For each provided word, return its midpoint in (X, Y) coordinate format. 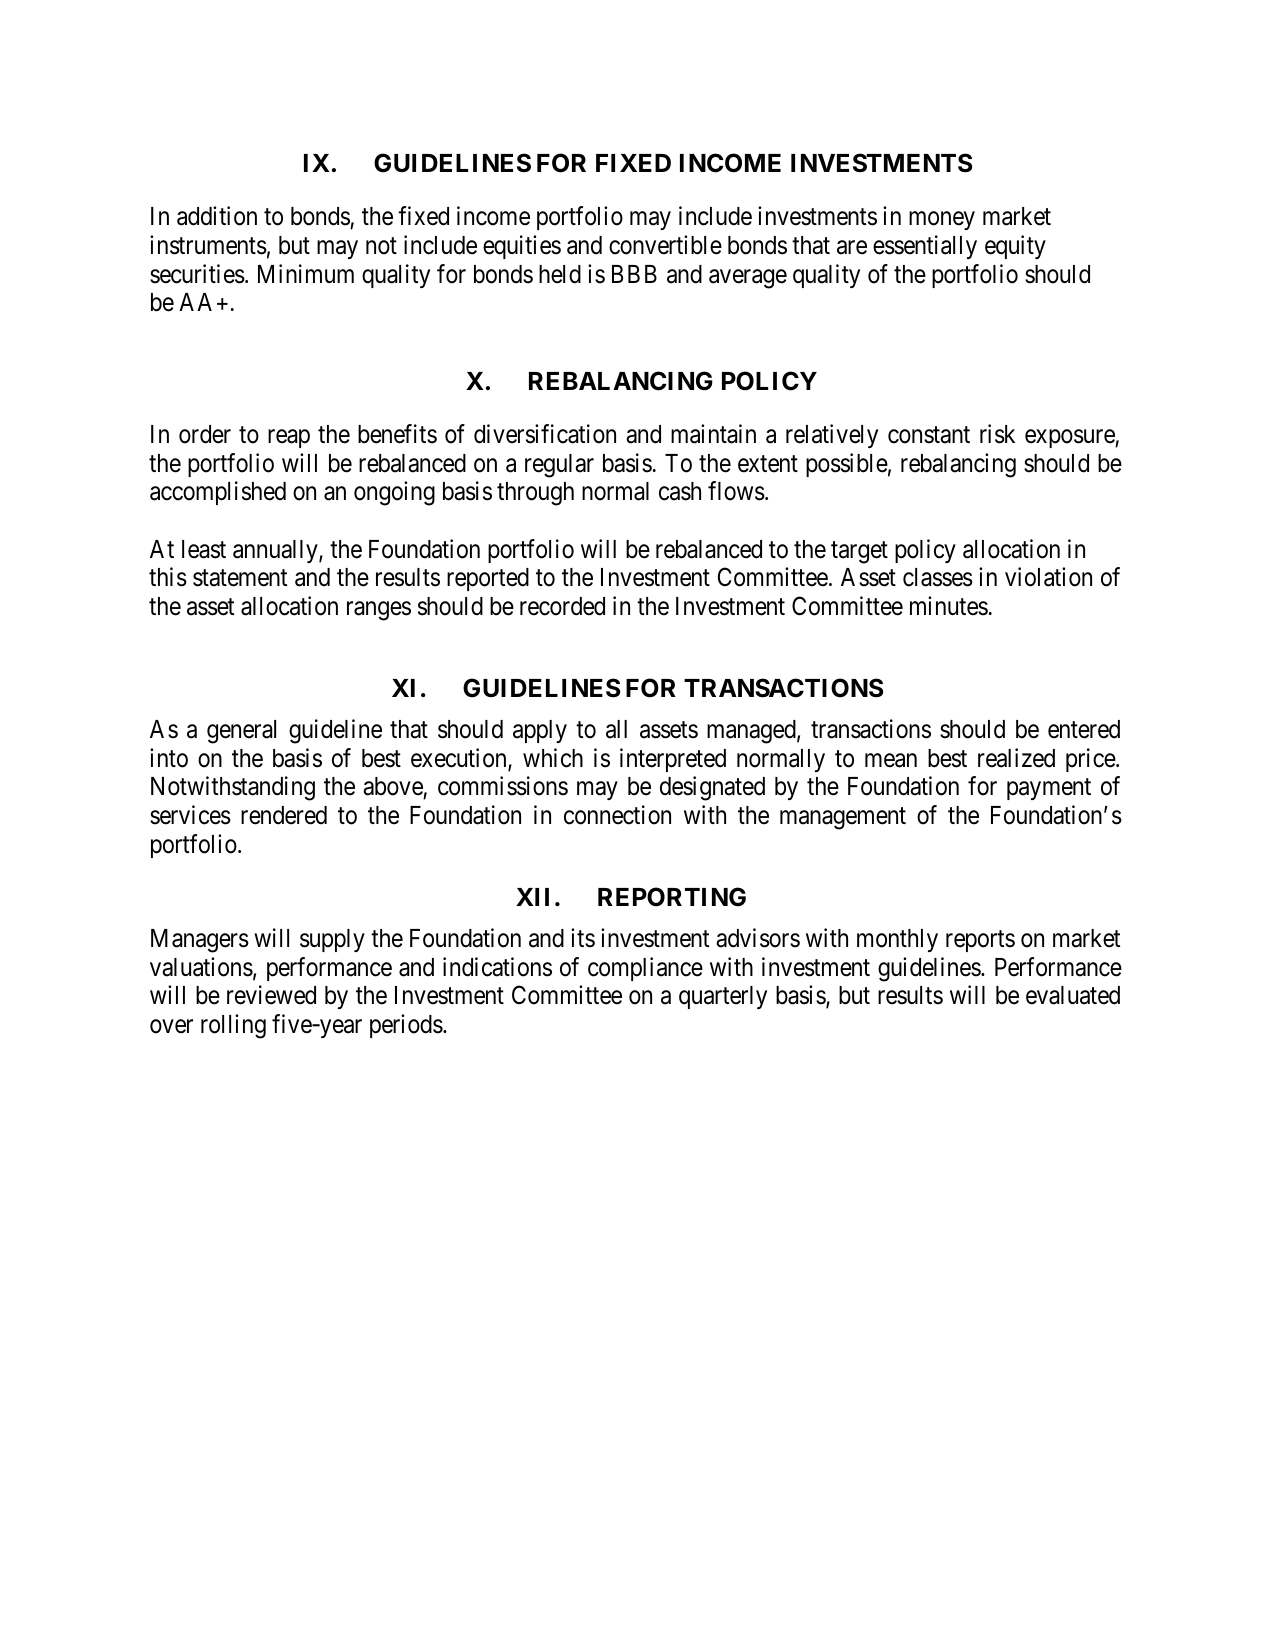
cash (680, 491)
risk (997, 434)
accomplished (218, 493)
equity (1015, 247)
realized (1016, 758)
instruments (208, 245)
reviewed (271, 995)
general (241, 732)
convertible (665, 245)
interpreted (673, 760)
